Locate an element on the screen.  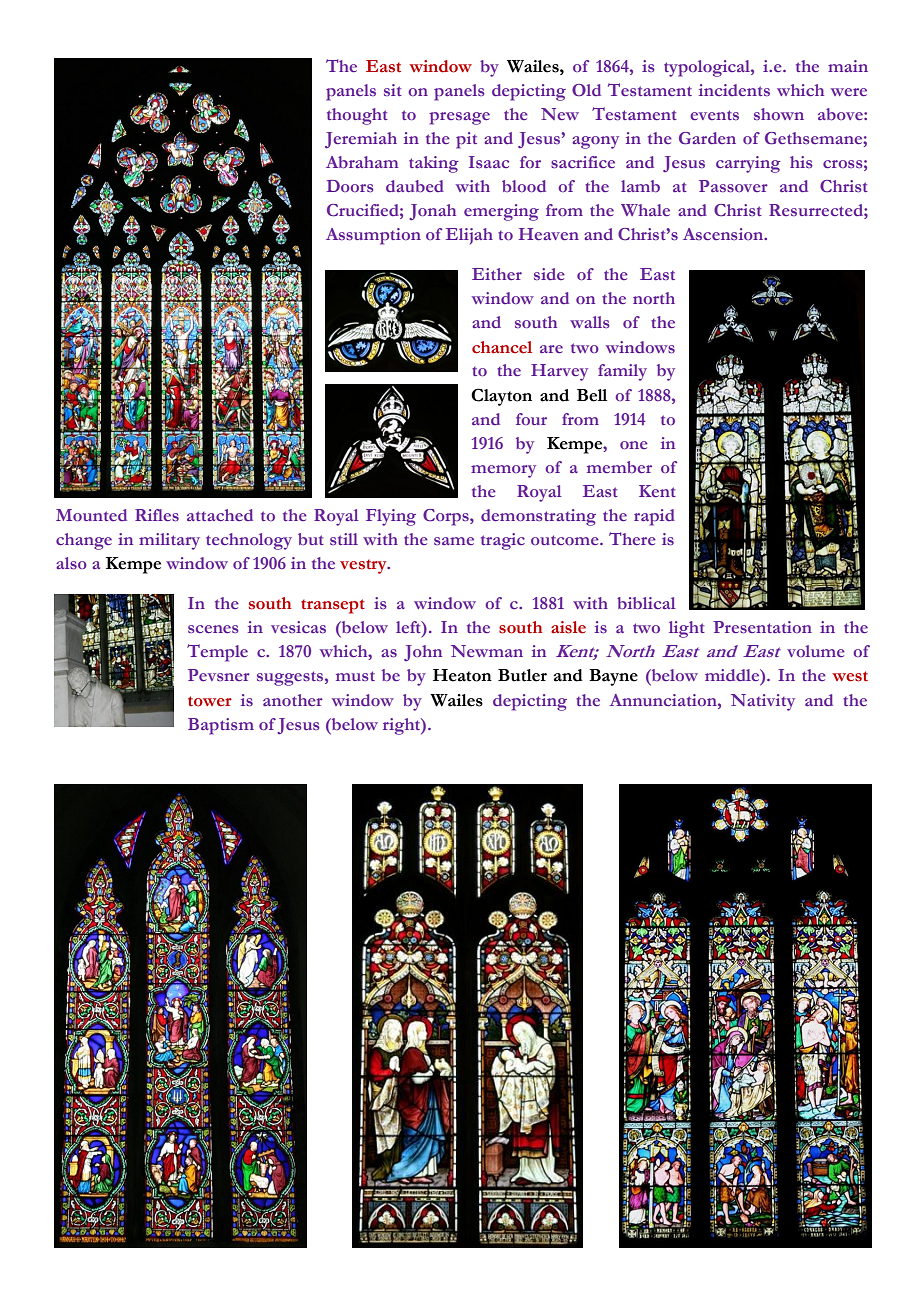
Assumption is located at coordinates (373, 236).
